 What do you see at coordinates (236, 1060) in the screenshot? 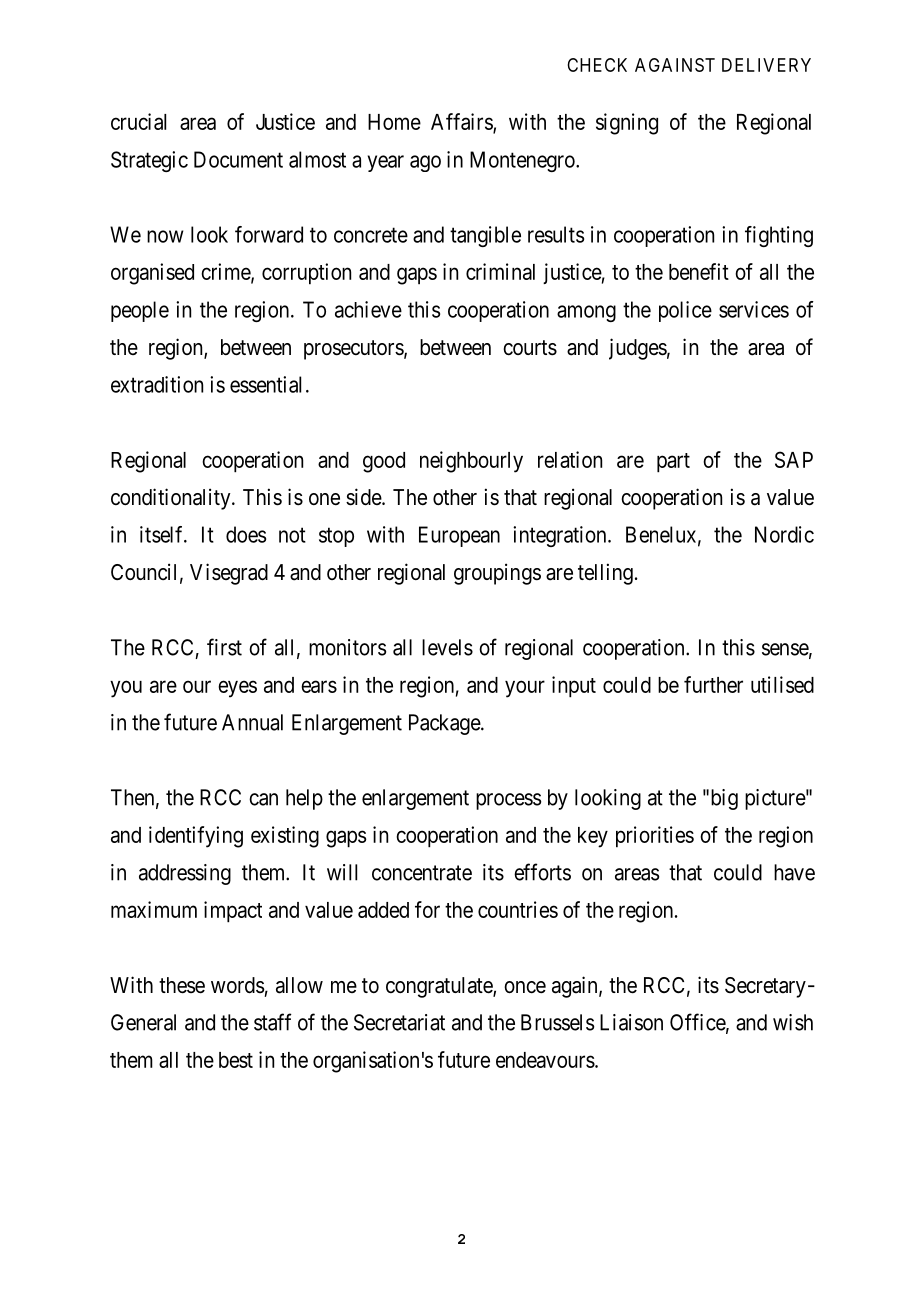
I see `best` at bounding box center [236, 1060].
